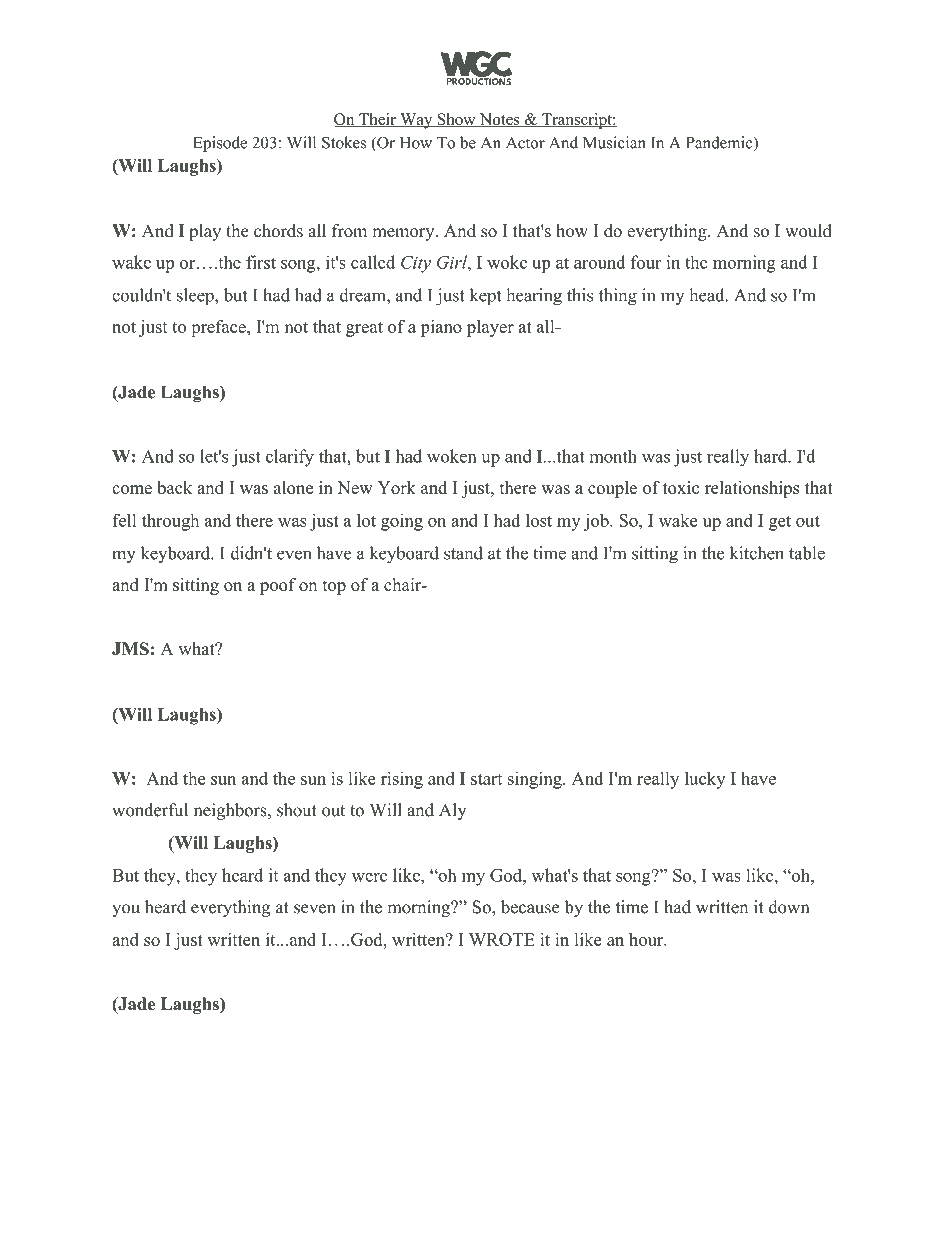  Describe the element at coordinates (771, 456) in the screenshot. I see `hard` at that location.
